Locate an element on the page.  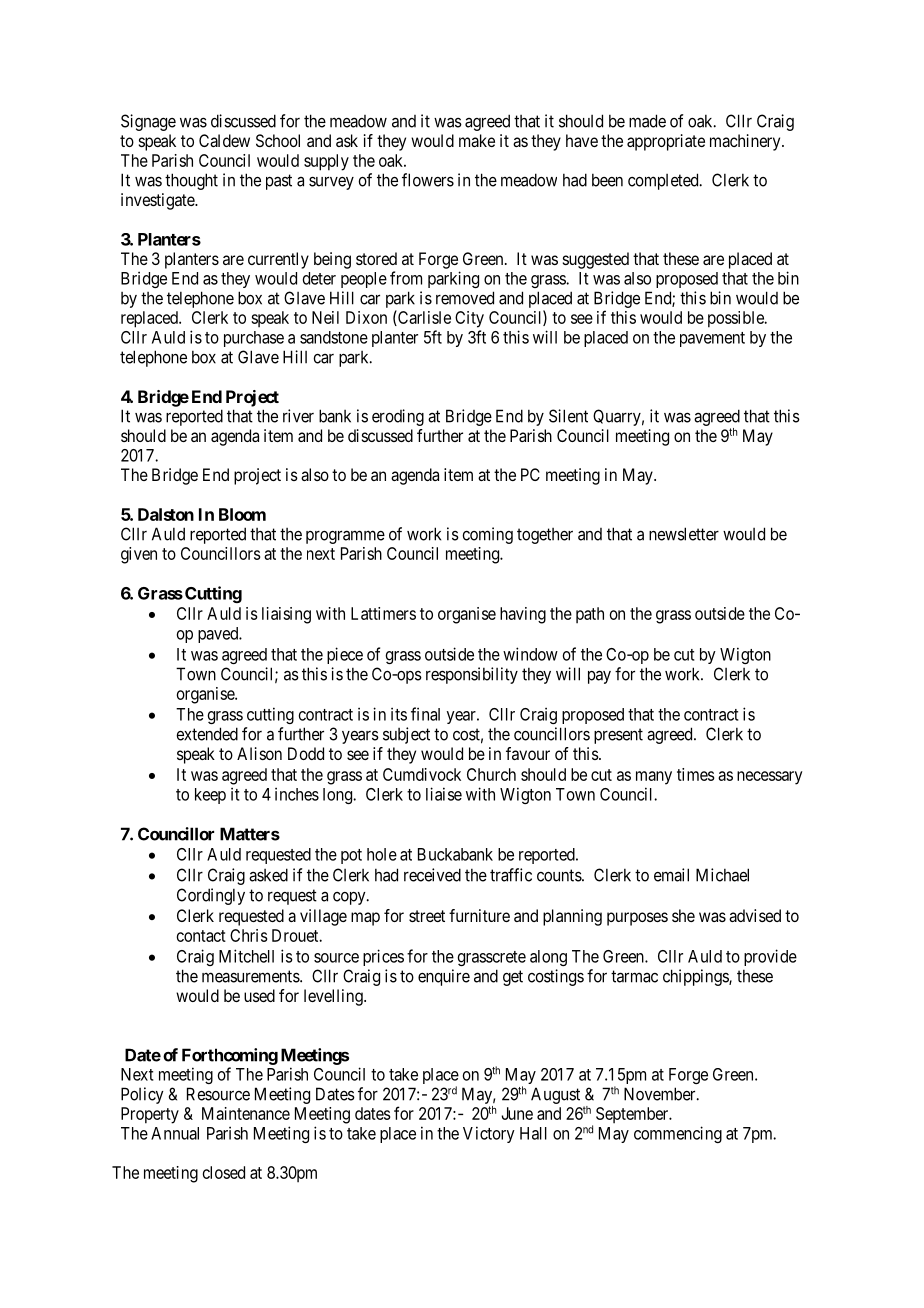
responsibility is located at coordinates (472, 675).
